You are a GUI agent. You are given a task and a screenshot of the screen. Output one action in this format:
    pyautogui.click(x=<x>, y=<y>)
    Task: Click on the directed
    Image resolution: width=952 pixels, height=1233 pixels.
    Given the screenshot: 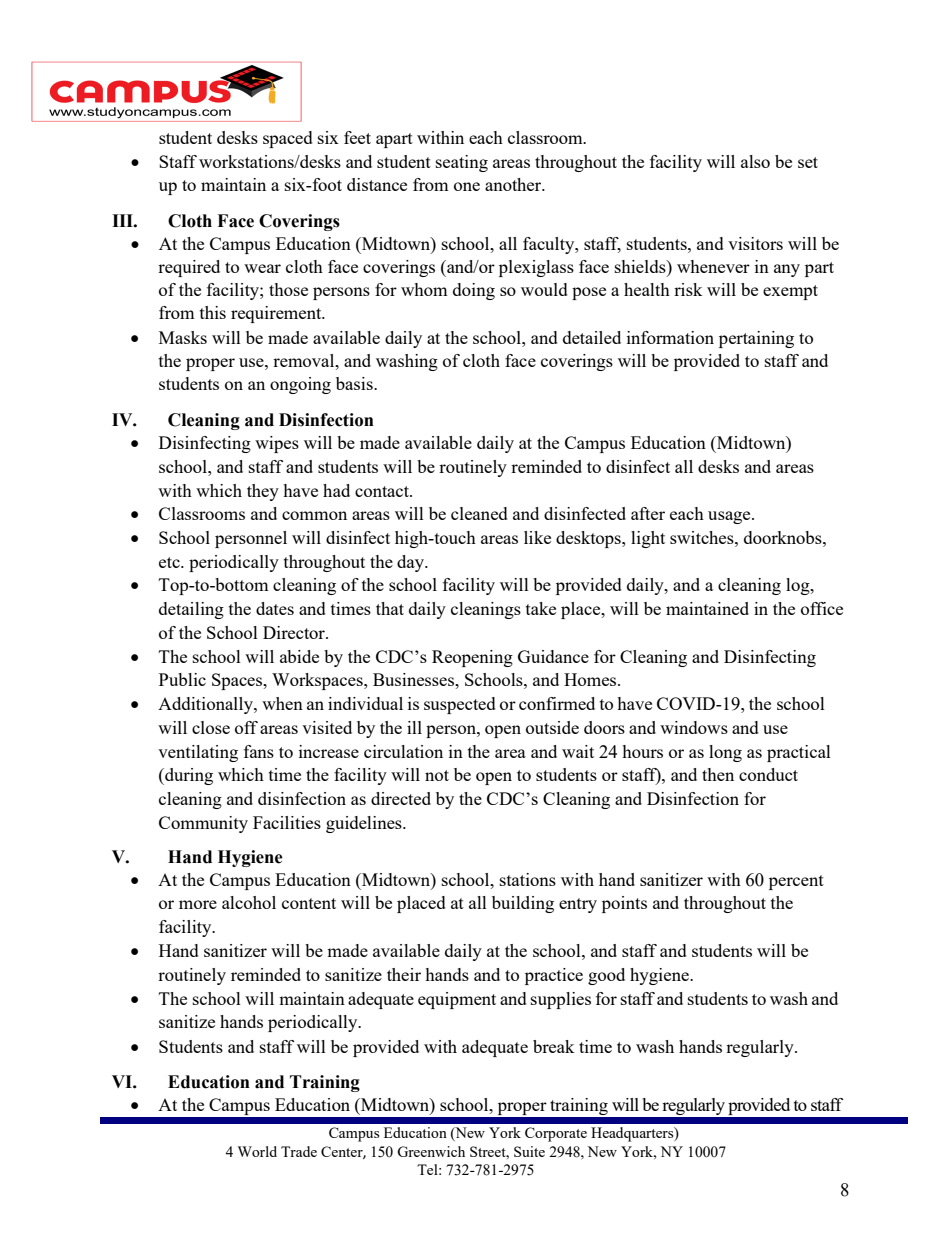 What is the action you would take?
    pyautogui.click(x=401, y=798)
